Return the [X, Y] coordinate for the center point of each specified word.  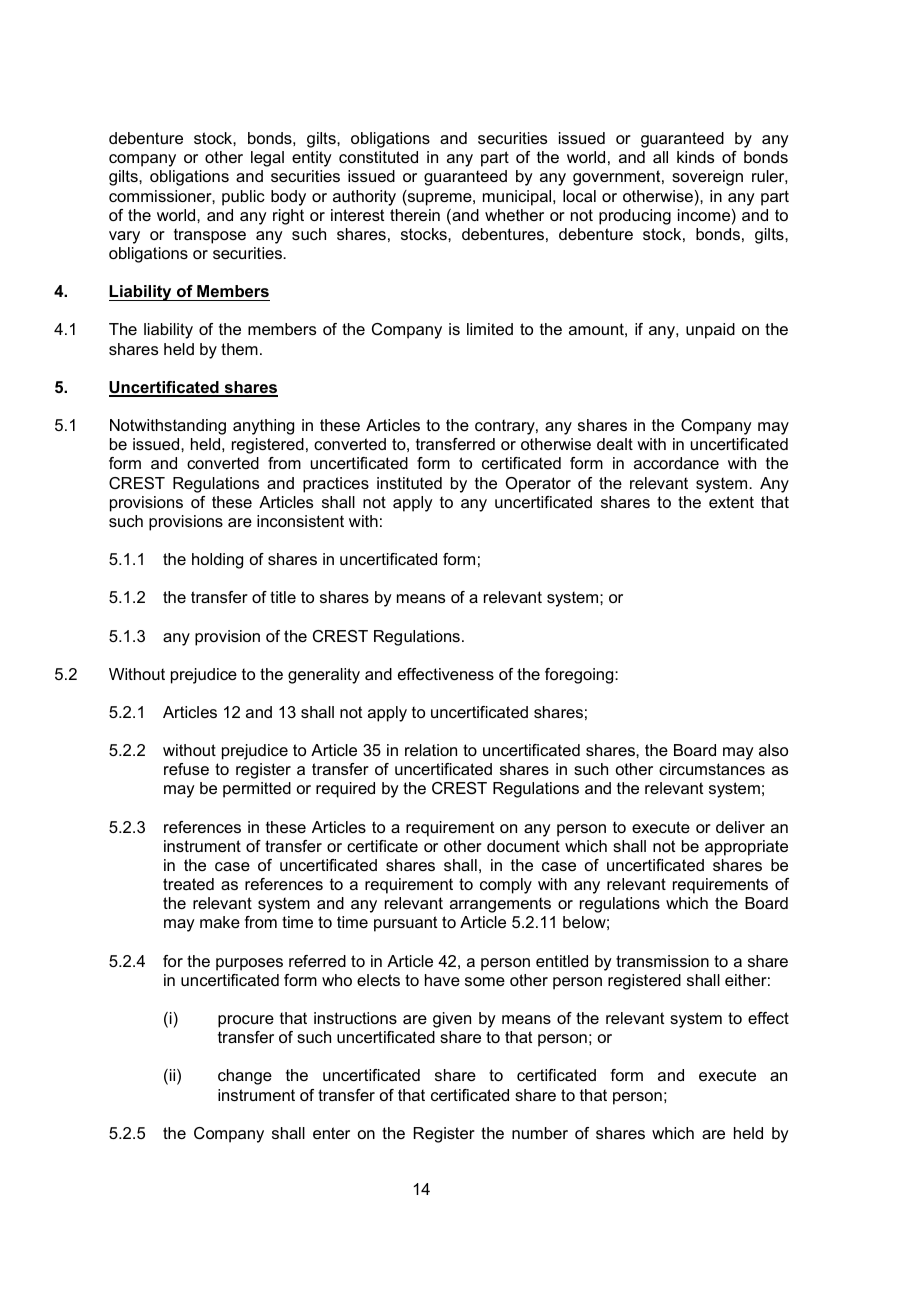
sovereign [707, 178]
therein [415, 215]
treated [188, 884]
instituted [409, 483]
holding [217, 561]
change [245, 1077]
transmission [662, 961]
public [243, 198]
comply [506, 886]
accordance [676, 463]
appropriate [746, 848]
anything [263, 427]
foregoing [580, 676]
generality [324, 676]
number [540, 1133]
